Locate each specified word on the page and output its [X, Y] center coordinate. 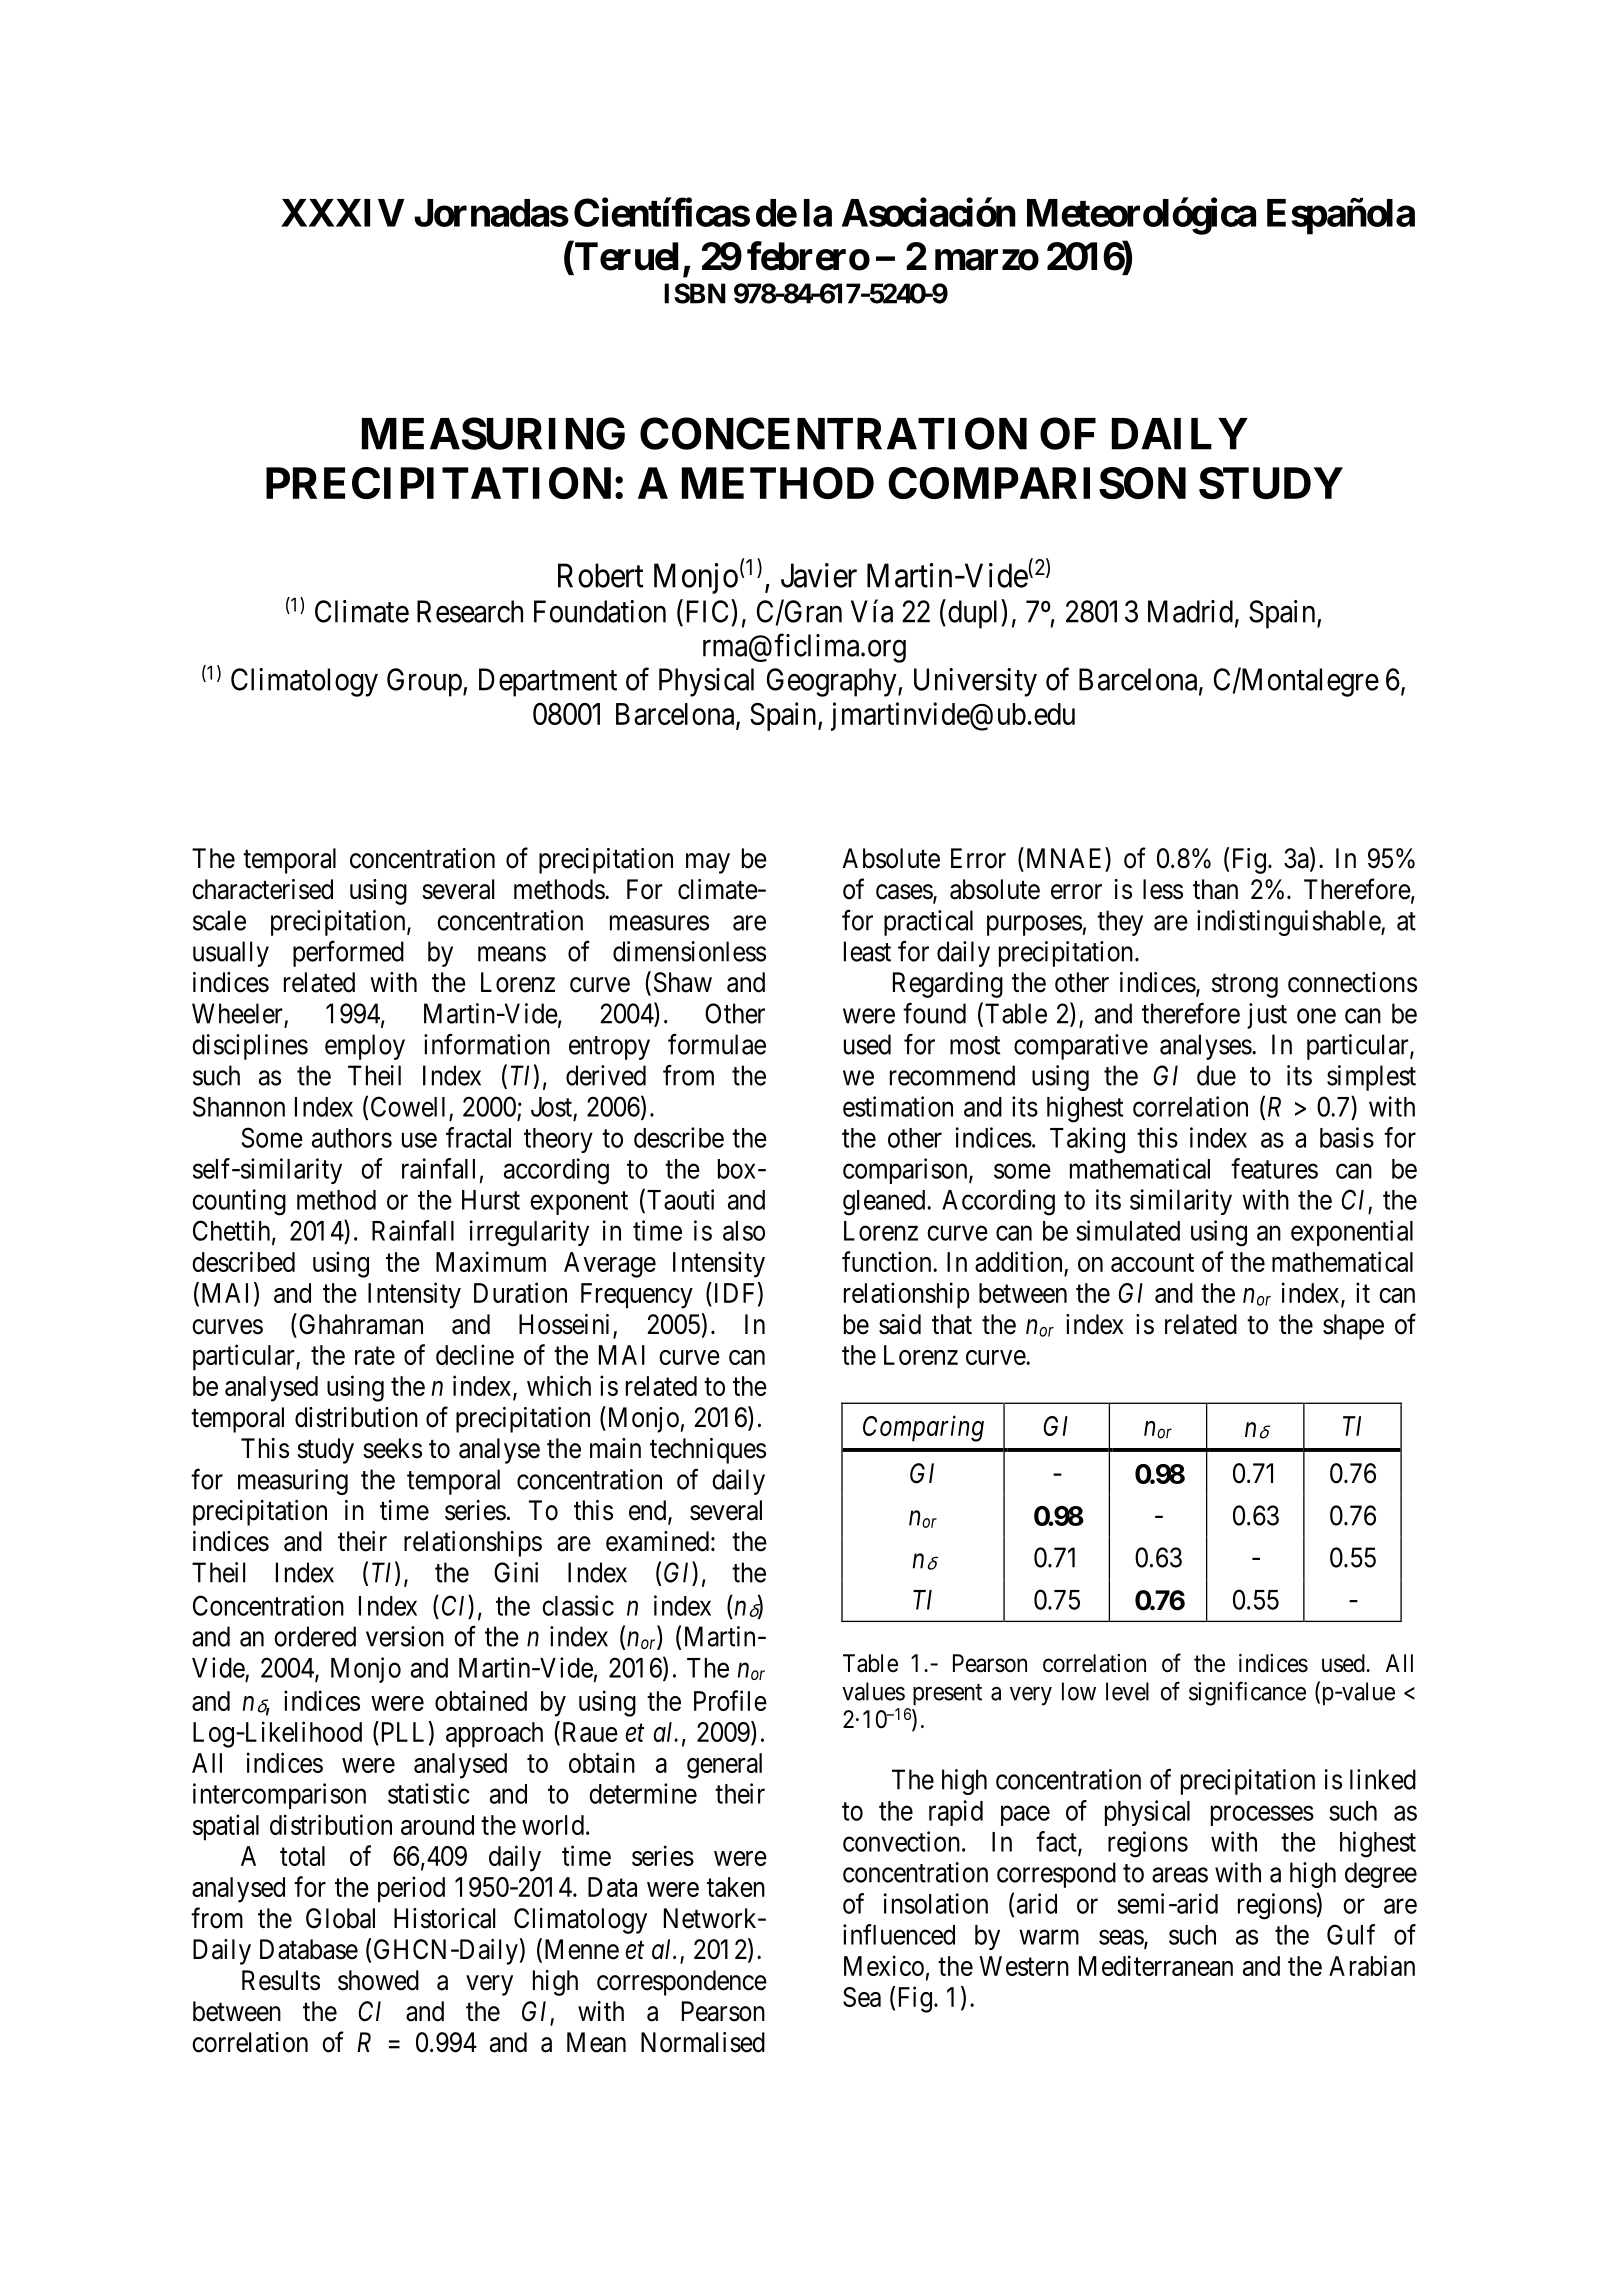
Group [424, 682]
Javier [819, 575]
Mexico [884, 1965]
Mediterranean [1156, 1965]
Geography [833, 682]
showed [378, 1980]
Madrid [1190, 611]
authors [352, 1138]
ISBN [695, 293]
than [1215, 889]
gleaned [885, 1203]
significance [1247, 1693]
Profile [730, 1700]
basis [1347, 1137]
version [405, 1636]
